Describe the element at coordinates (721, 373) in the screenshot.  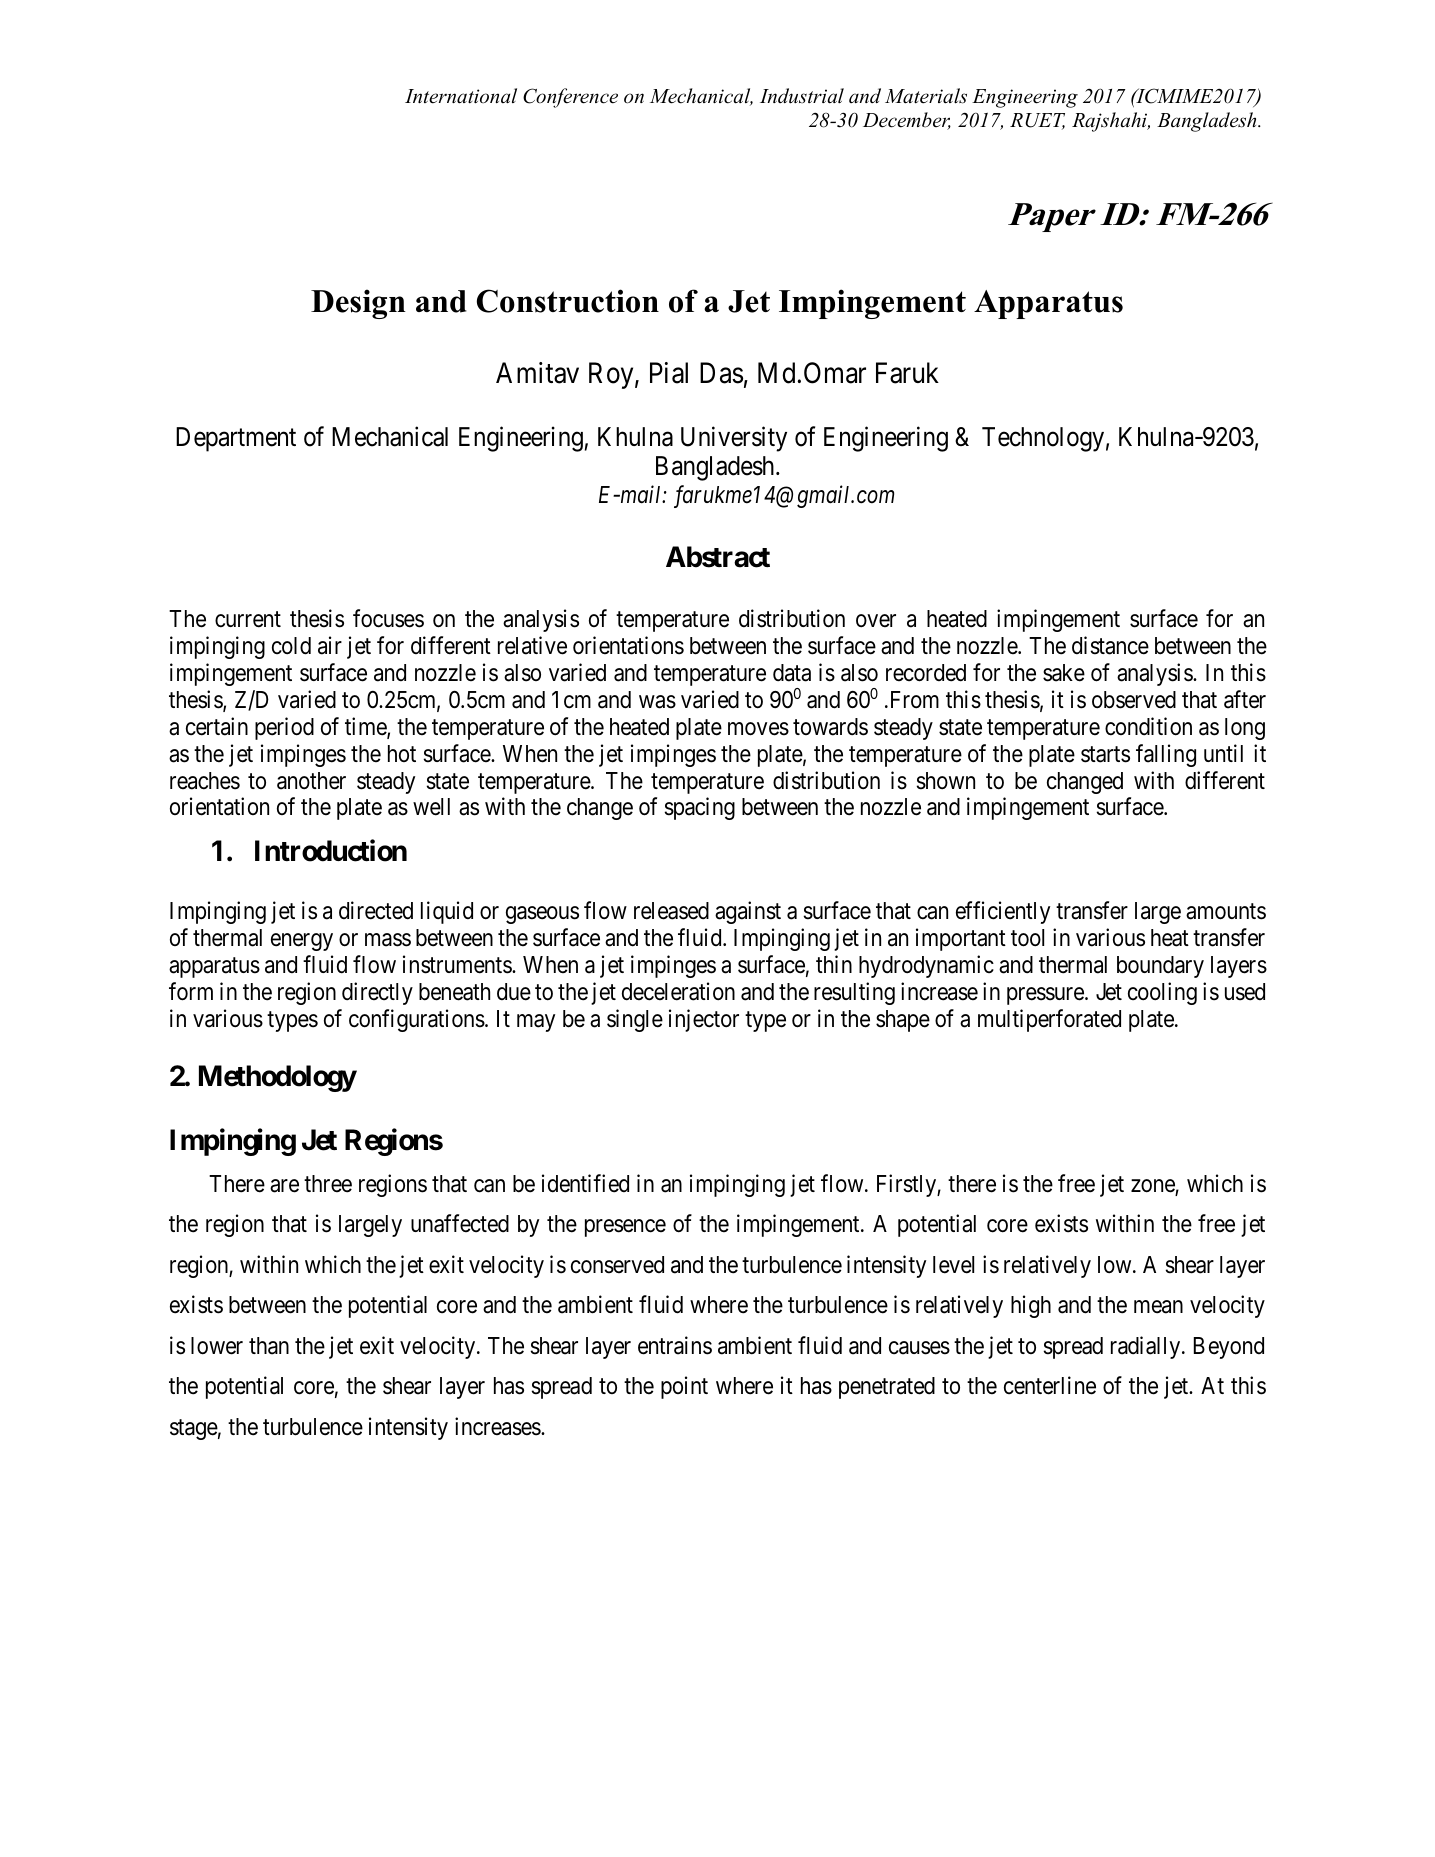
I see `Das` at that location.
